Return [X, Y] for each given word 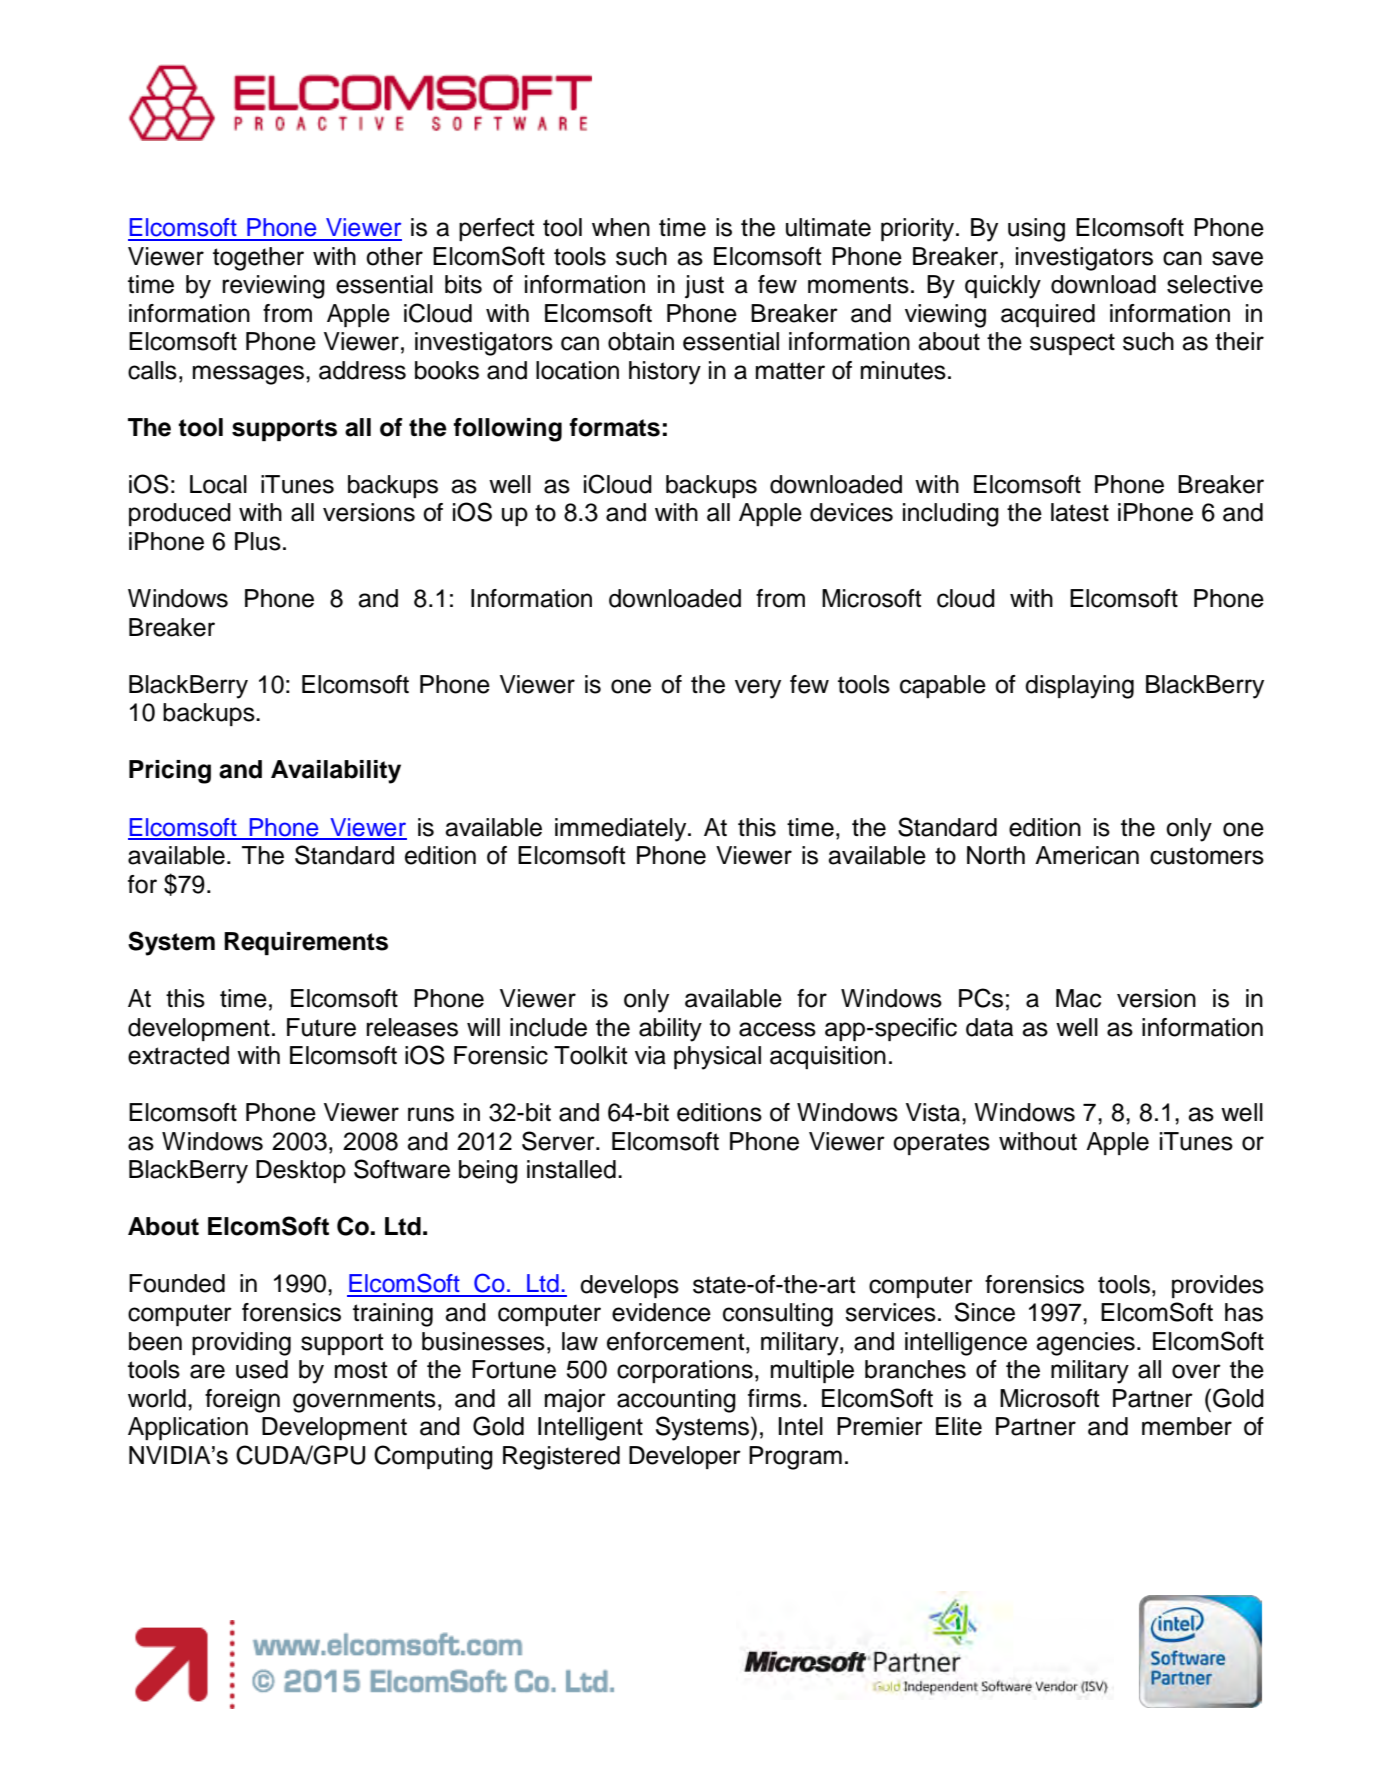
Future [321, 1027]
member [1187, 1426]
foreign [242, 1401]
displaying [1079, 687]
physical [717, 1058]
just [704, 287]
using [1036, 230]
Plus [258, 541]
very [758, 689]
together [258, 259]
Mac [1078, 998]
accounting [676, 1401]
